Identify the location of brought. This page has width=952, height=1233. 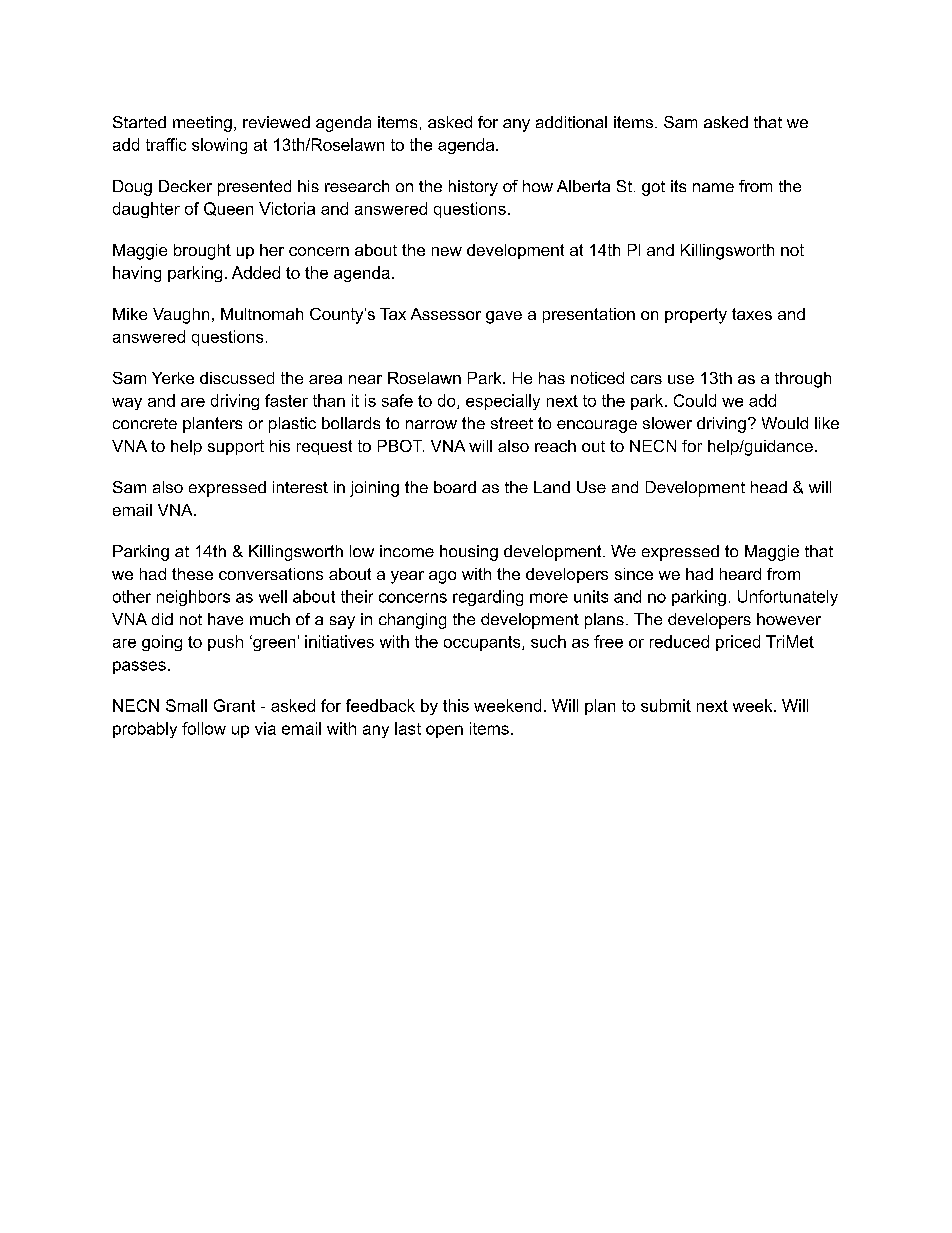
(202, 252).
